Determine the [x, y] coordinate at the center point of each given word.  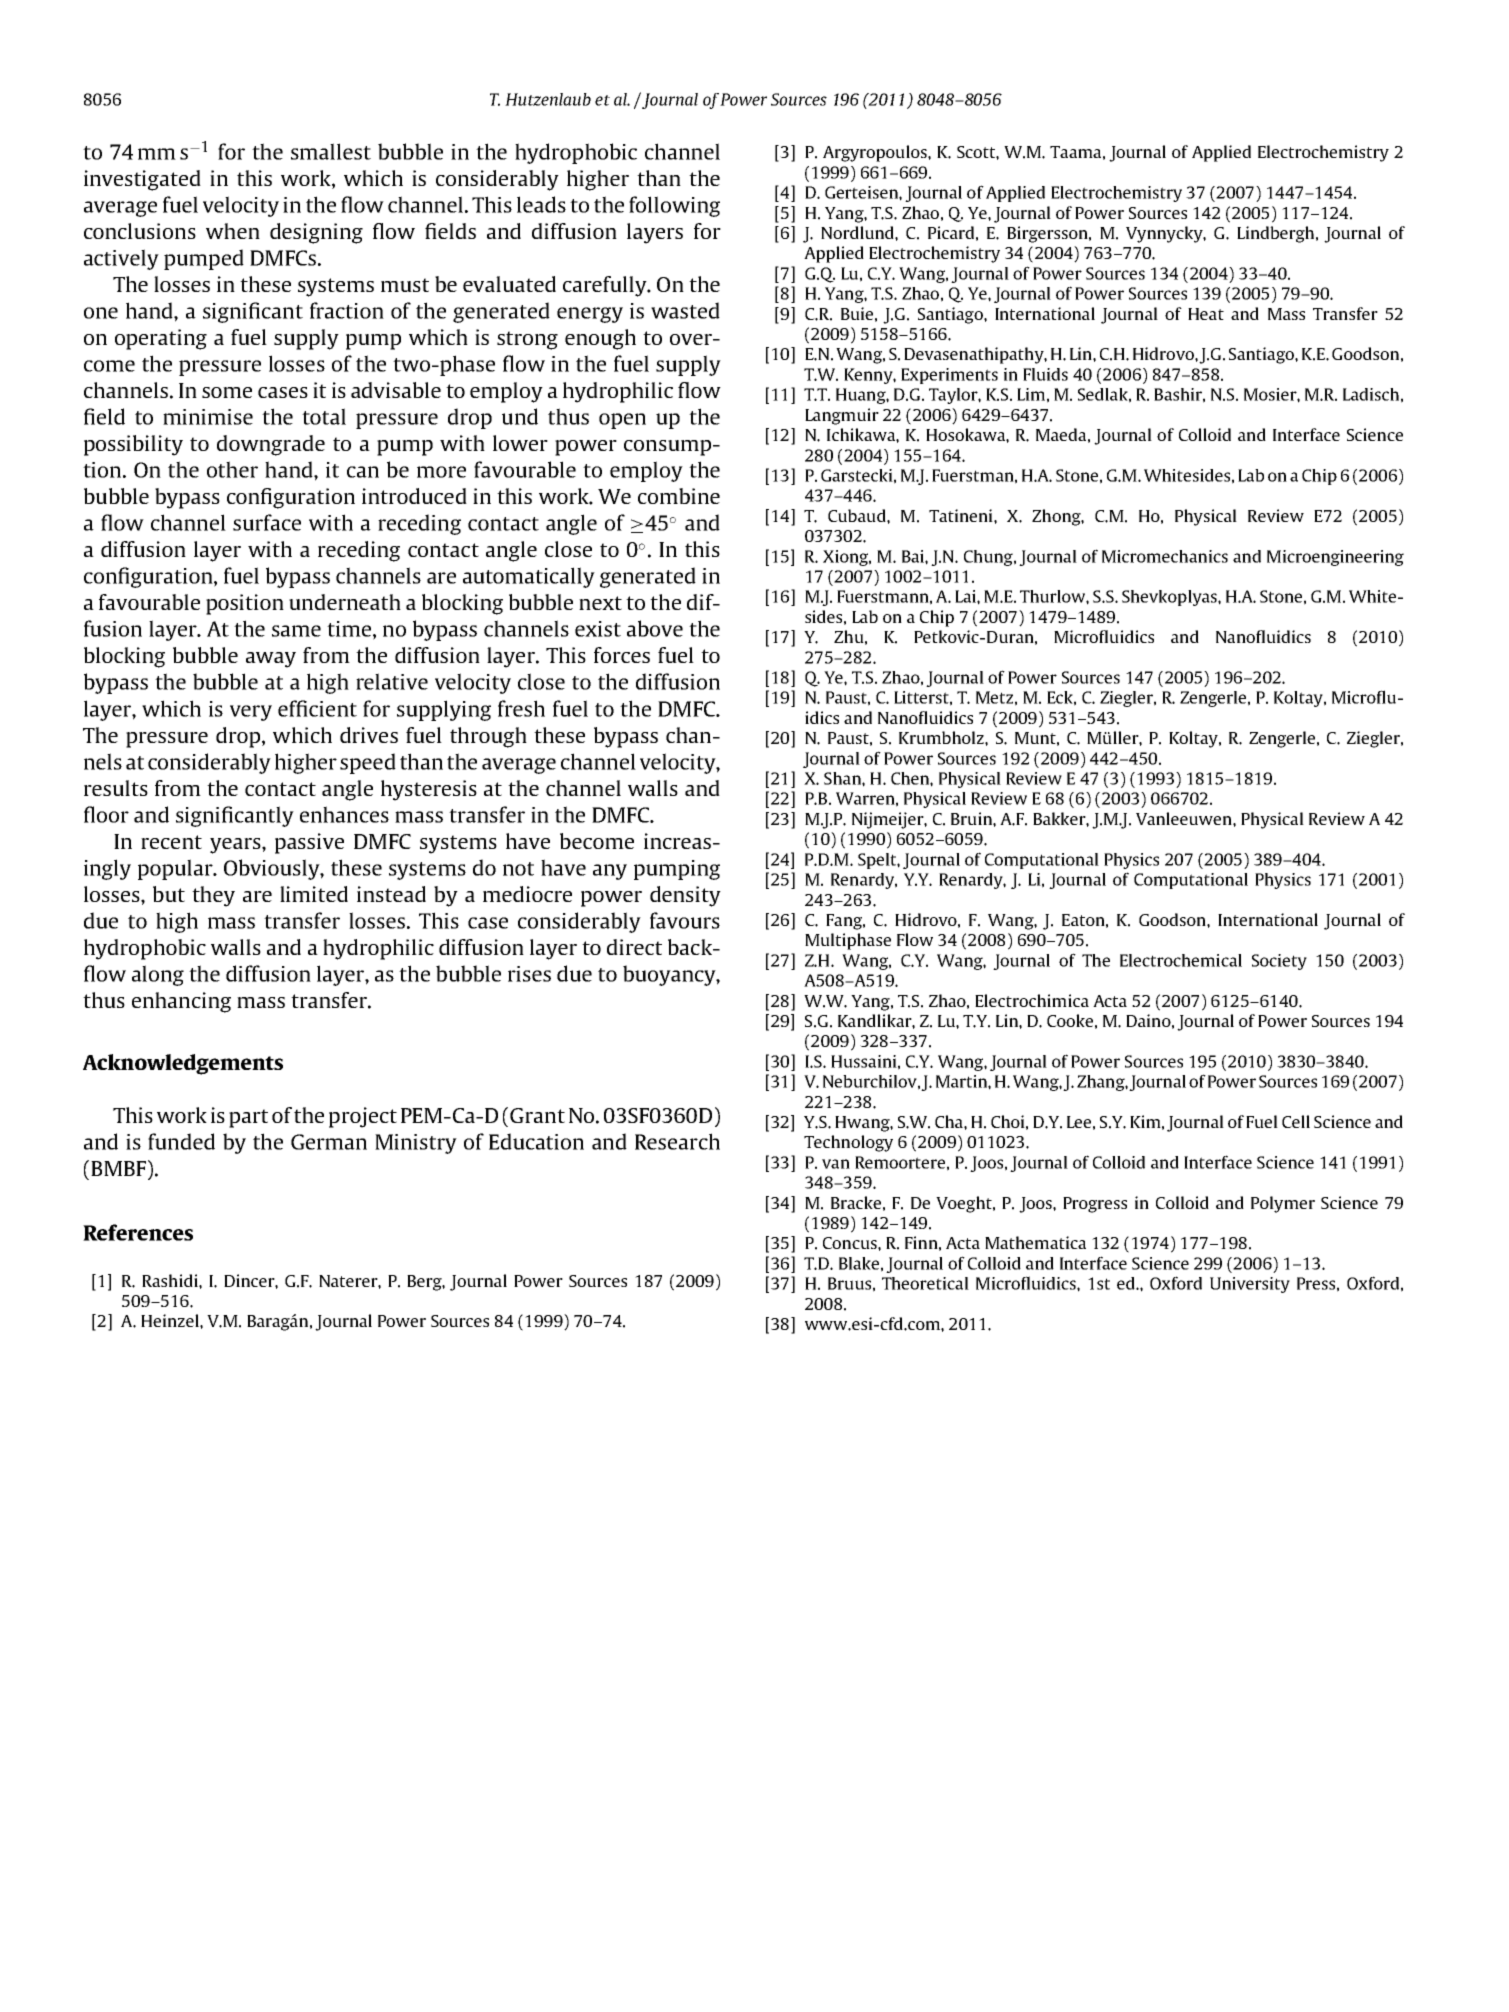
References [138, 1232]
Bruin [972, 818]
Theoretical [925, 1283]
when [233, 231]
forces [622, 655]
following [674, 206]
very [251, 713]
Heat [1206, 314]
